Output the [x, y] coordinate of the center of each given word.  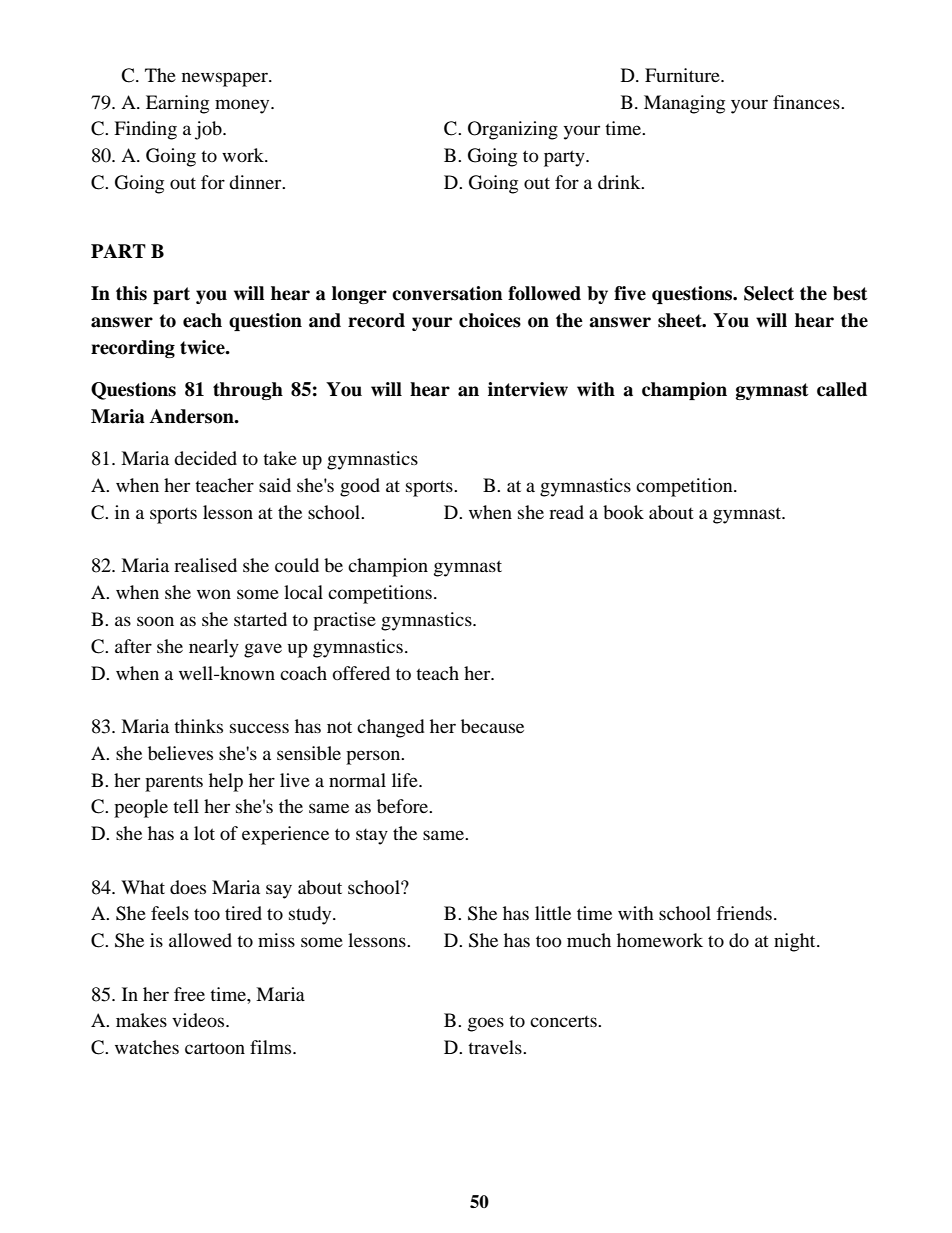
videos [199, 1020]
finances [807, 102]
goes [486, 1024]
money [243, 106]
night [796, 942]
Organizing [513, 130]
